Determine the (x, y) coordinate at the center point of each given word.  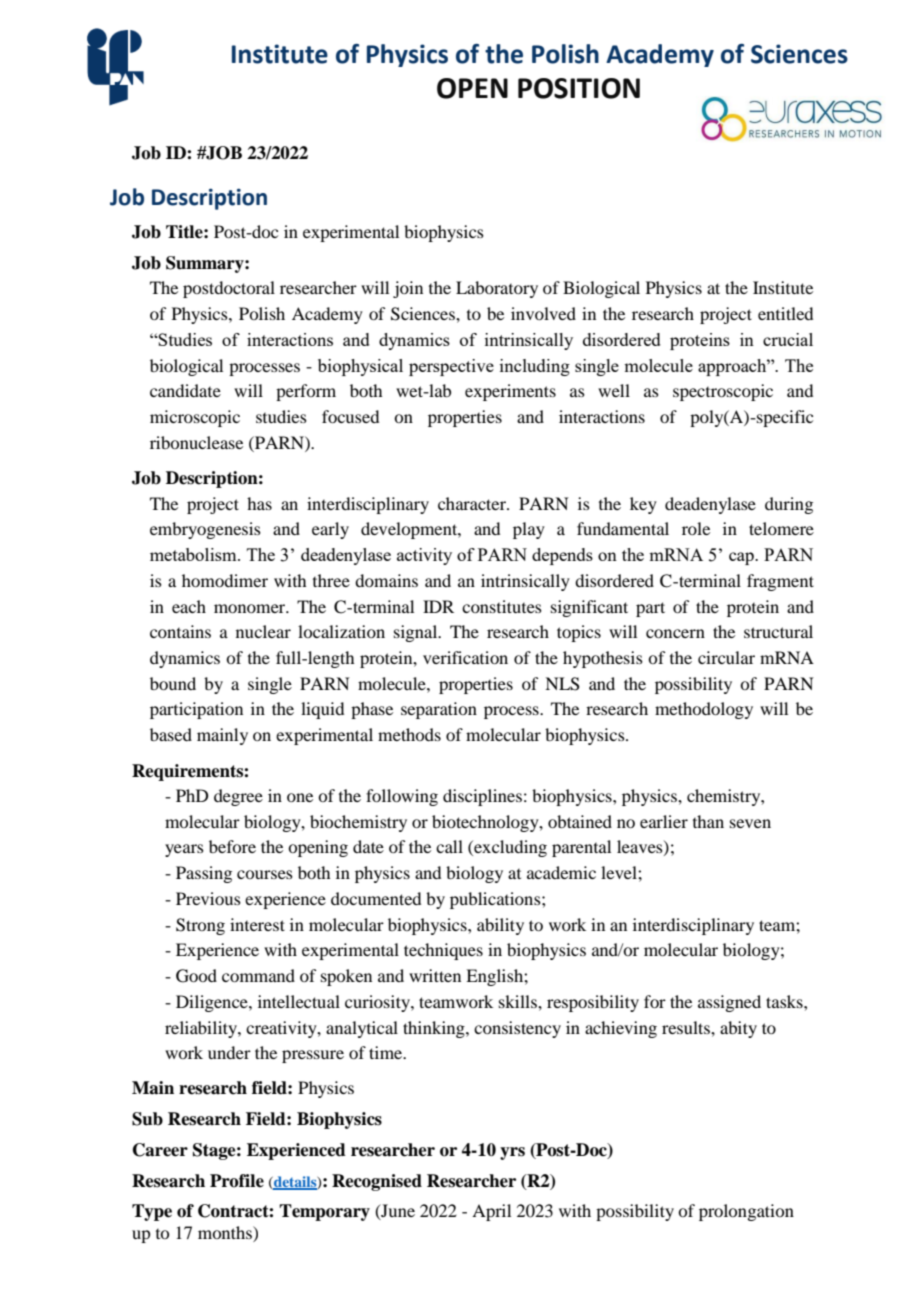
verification (465, 657)
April (491, 1212)
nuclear (263, 631)
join (408, 289)
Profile (237, 1181)
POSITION (579, 88)
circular (726, 657)
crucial (788, 339)
